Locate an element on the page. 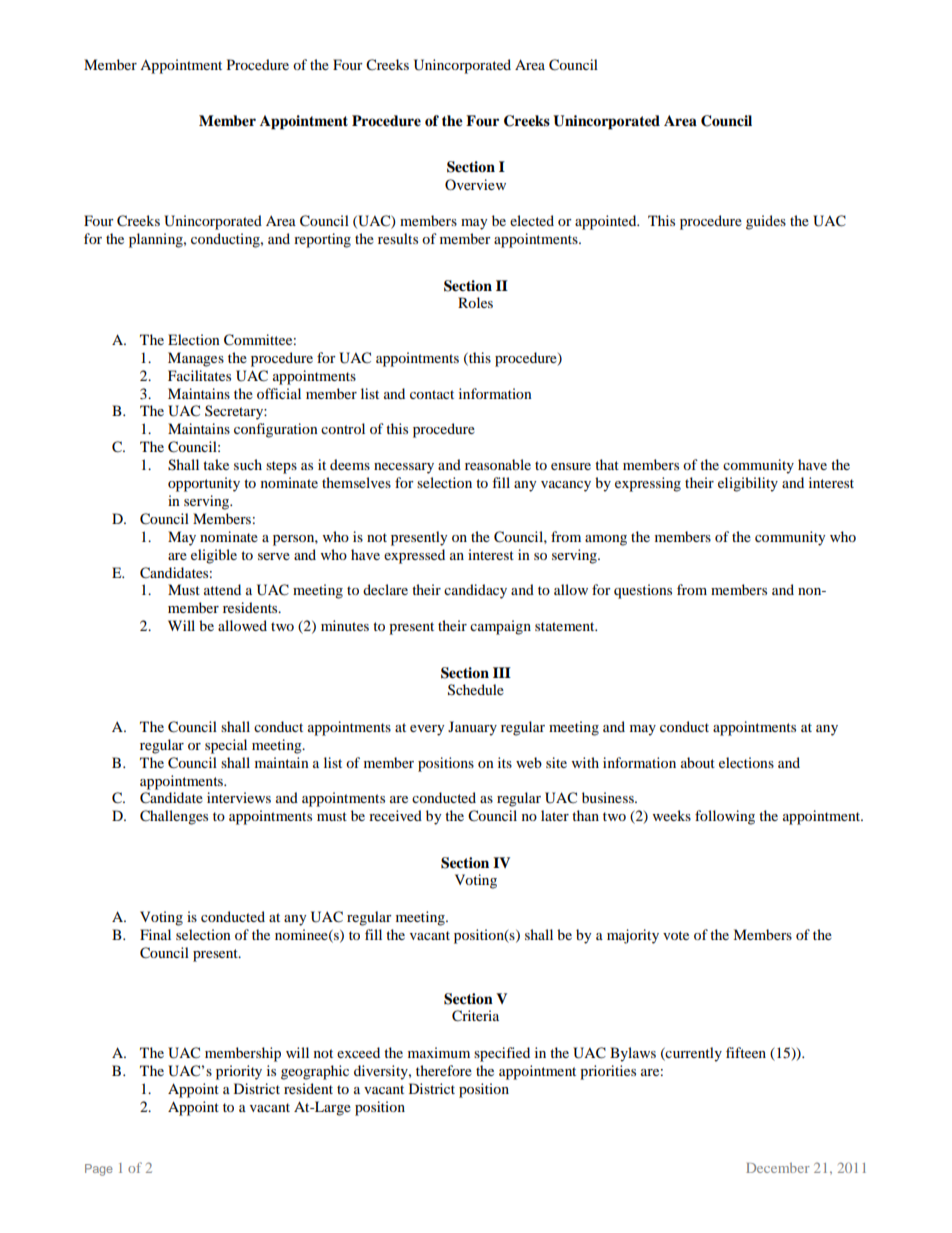 Image resolution: width=952 pixels, height=1233 pixels. Page is located at coordinates (99, 1170).
